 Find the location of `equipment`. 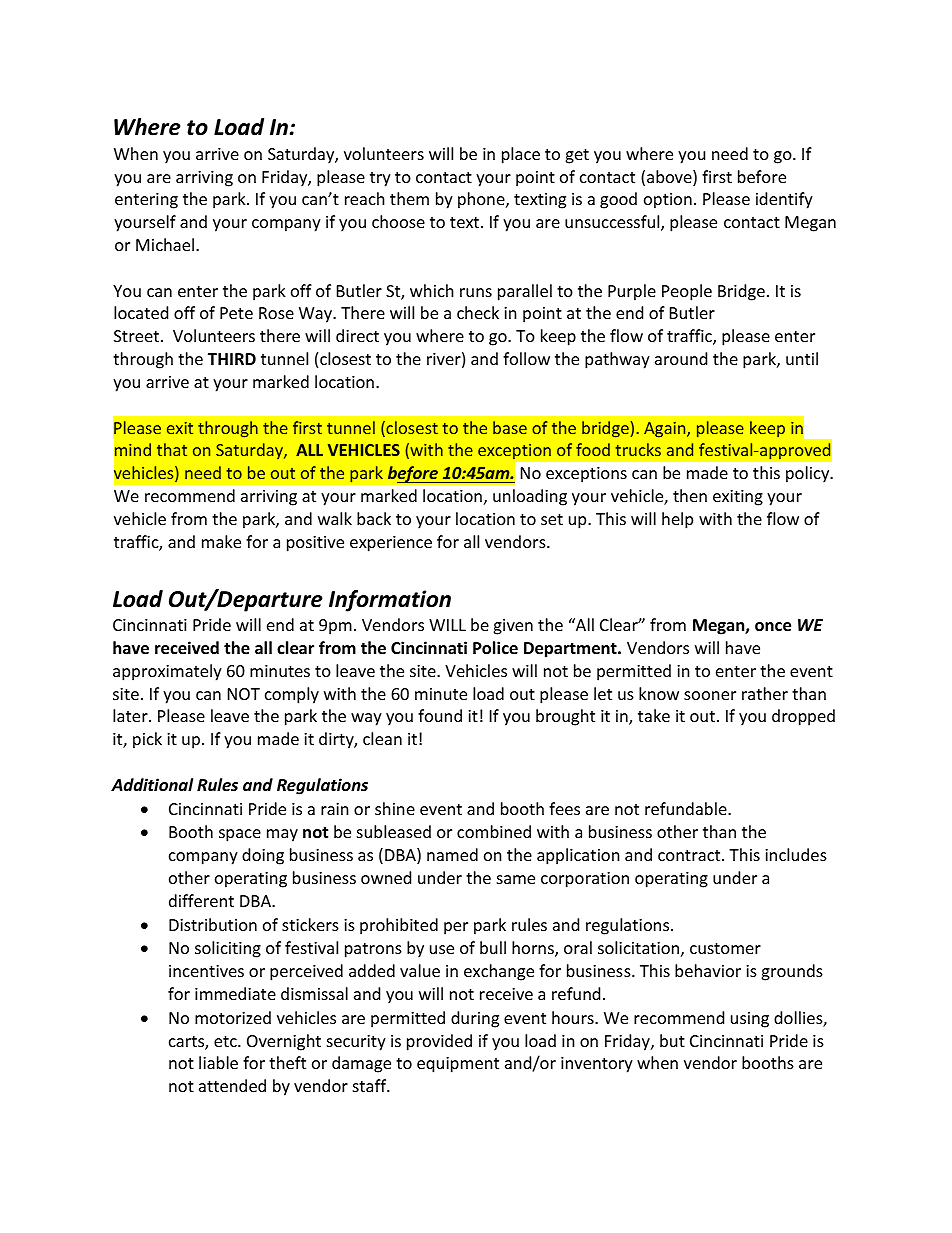

equipment is located at coordinates (458, 1065).
